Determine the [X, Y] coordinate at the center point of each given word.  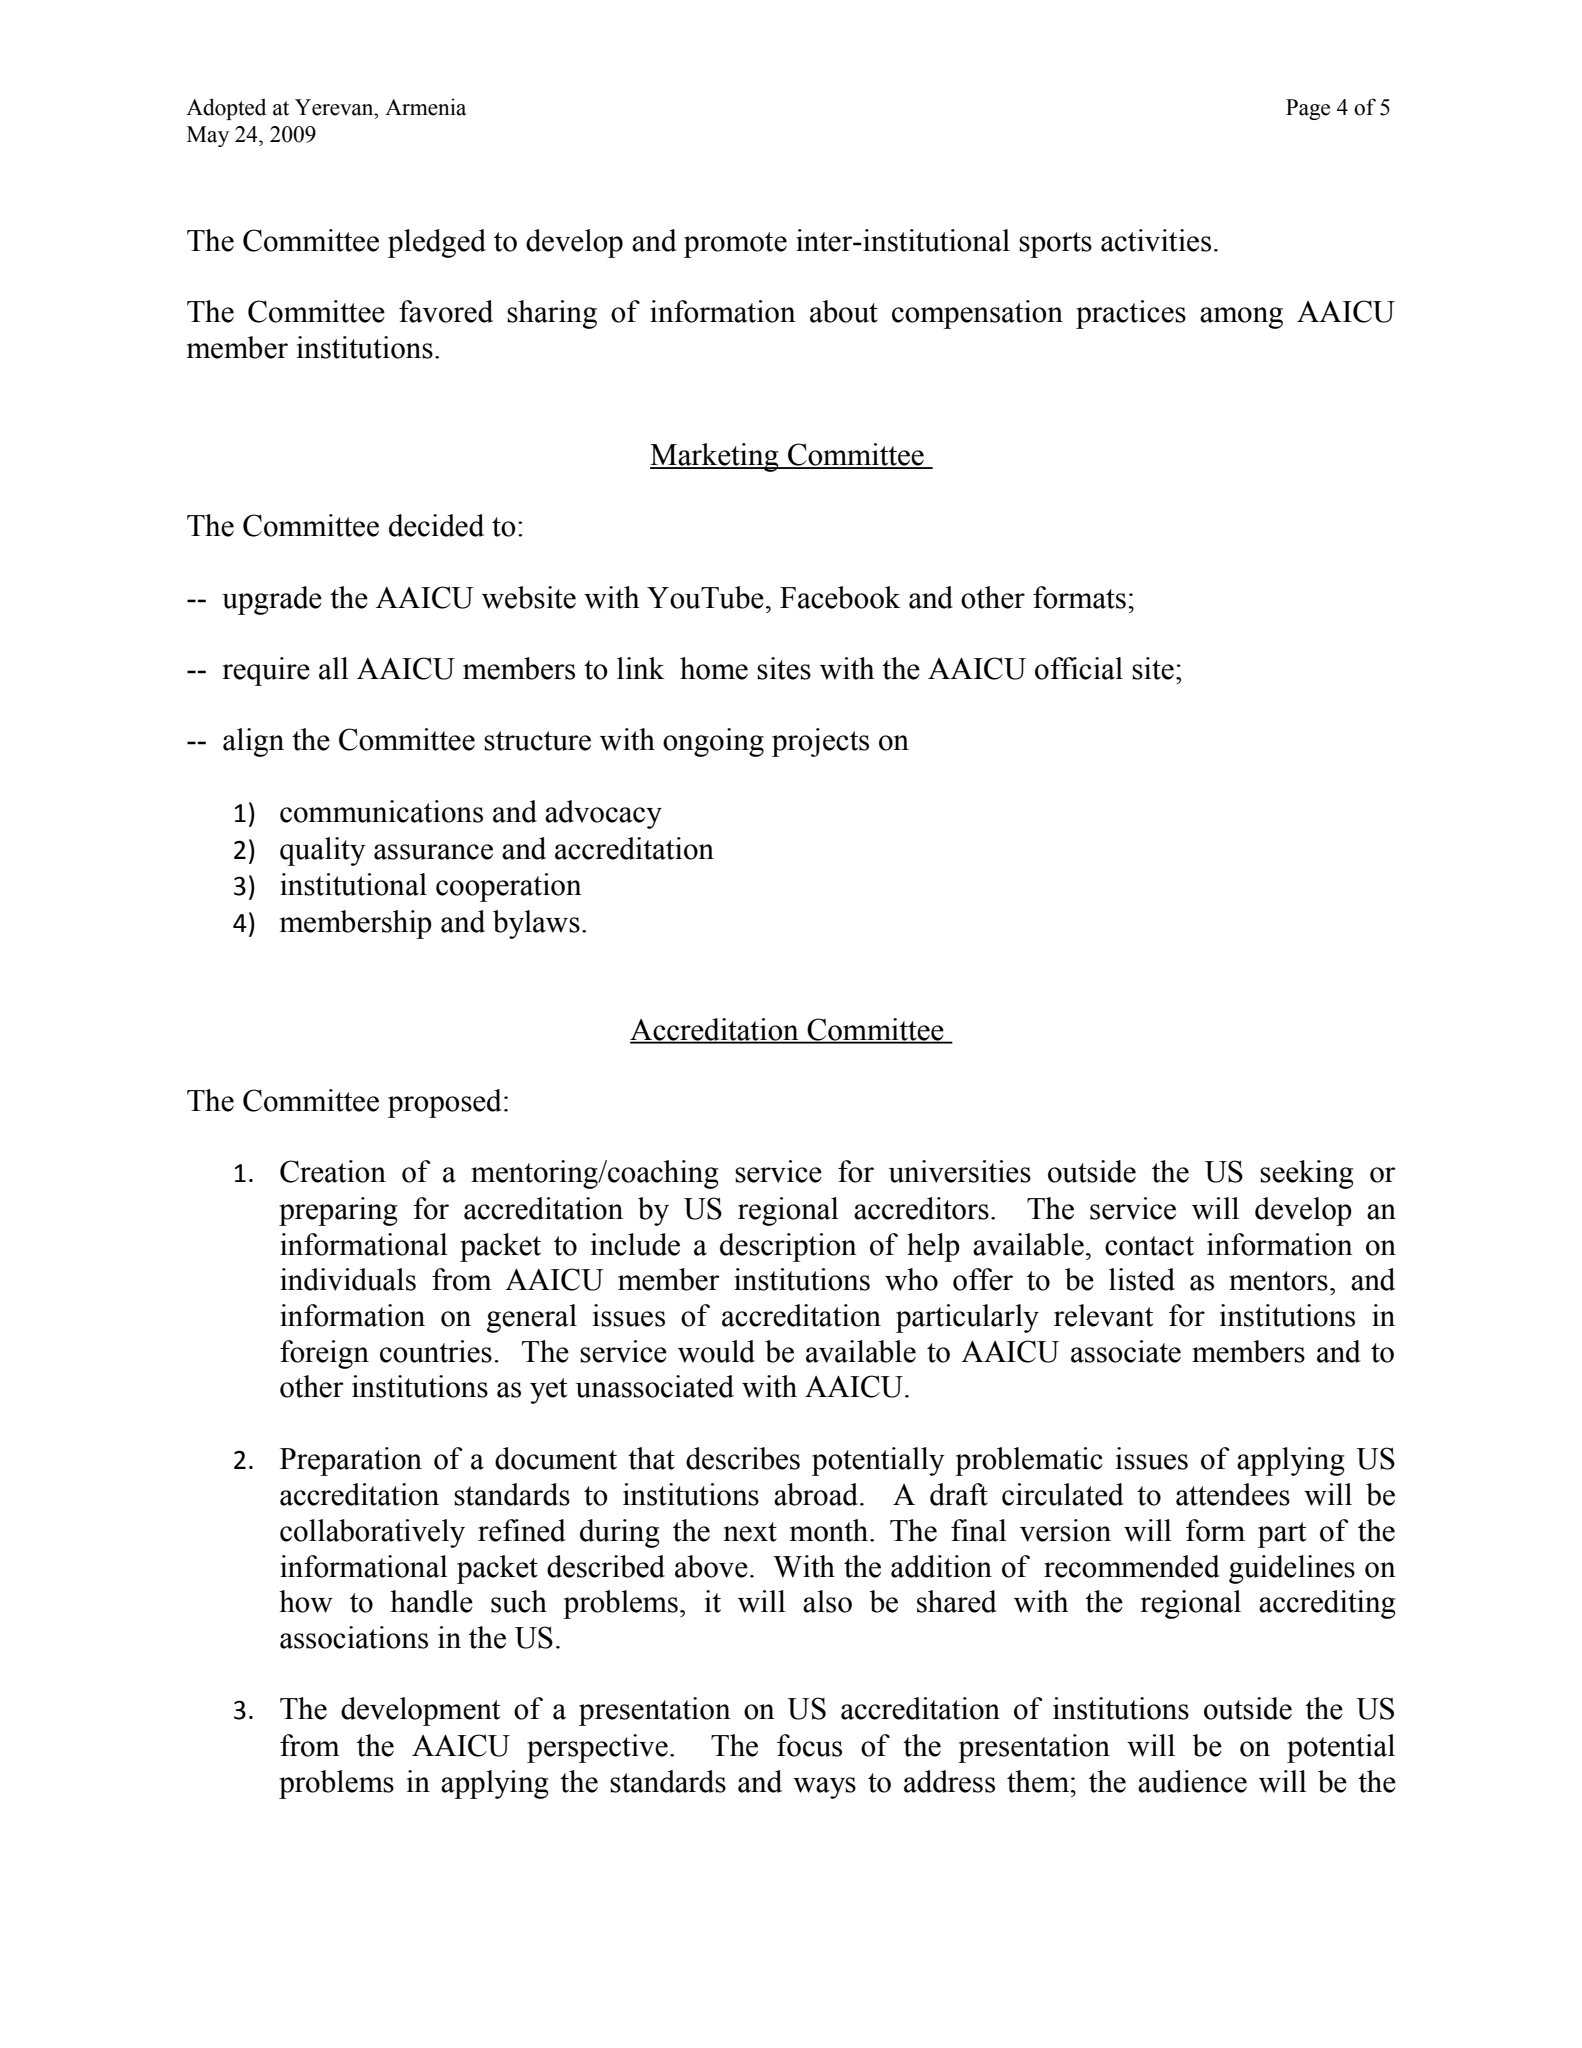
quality [323, 851]
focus [809, 1745]
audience [1192, 1781]
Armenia [425, 107]
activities [1156, 240]
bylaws [536, 924]
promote [735, 245]
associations [354, 1637]
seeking [1306, 1174]
